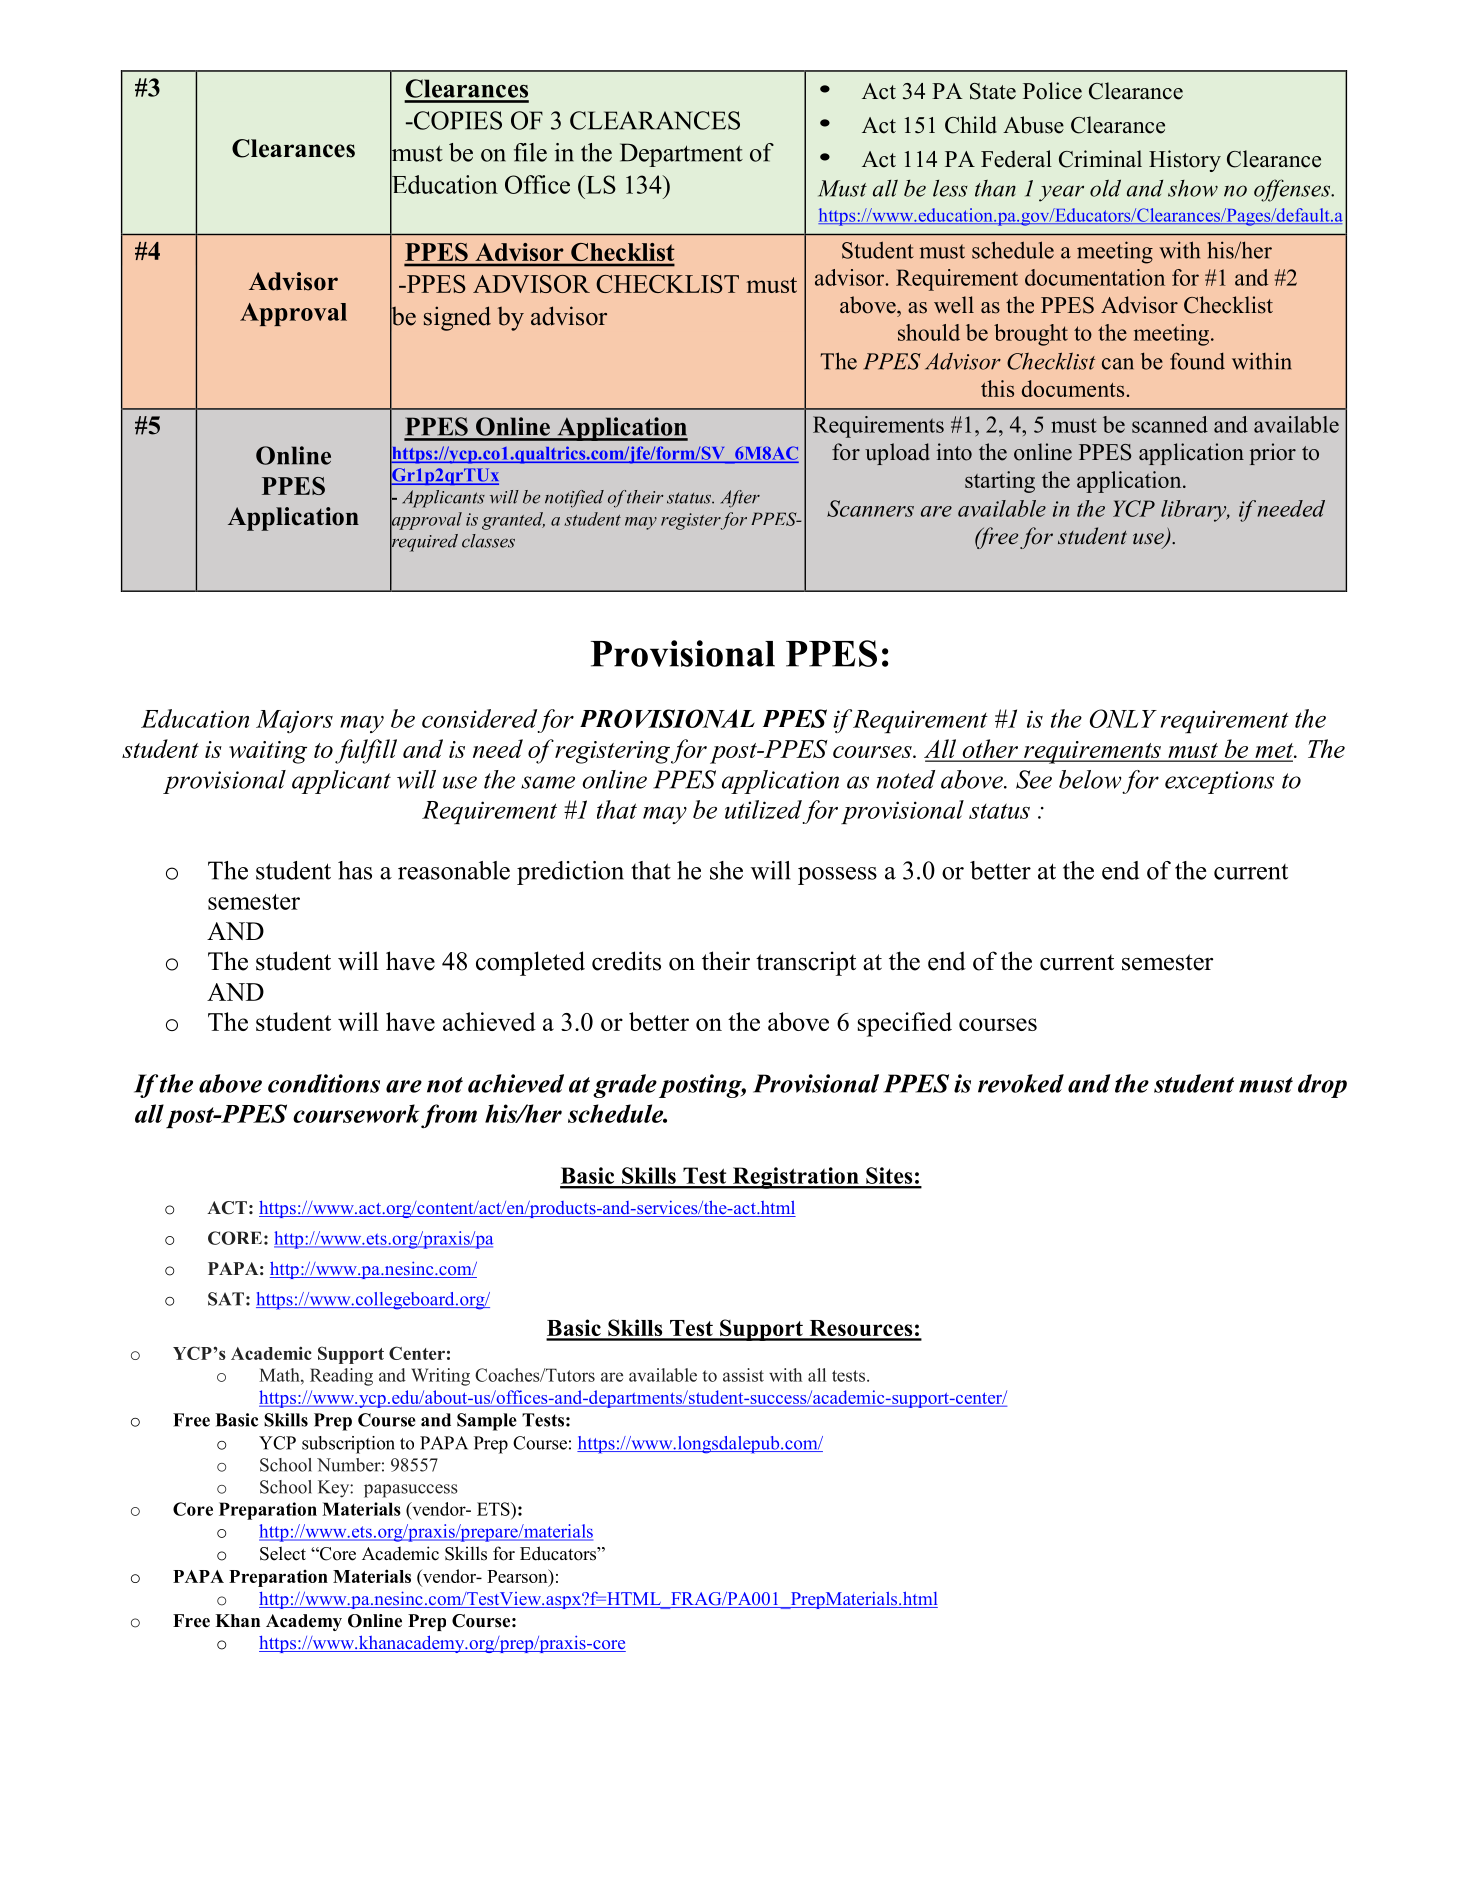 The image size is (1468, 1900). Describe the element at coordinates (355, 870) in the page. I see `has` at that location.
